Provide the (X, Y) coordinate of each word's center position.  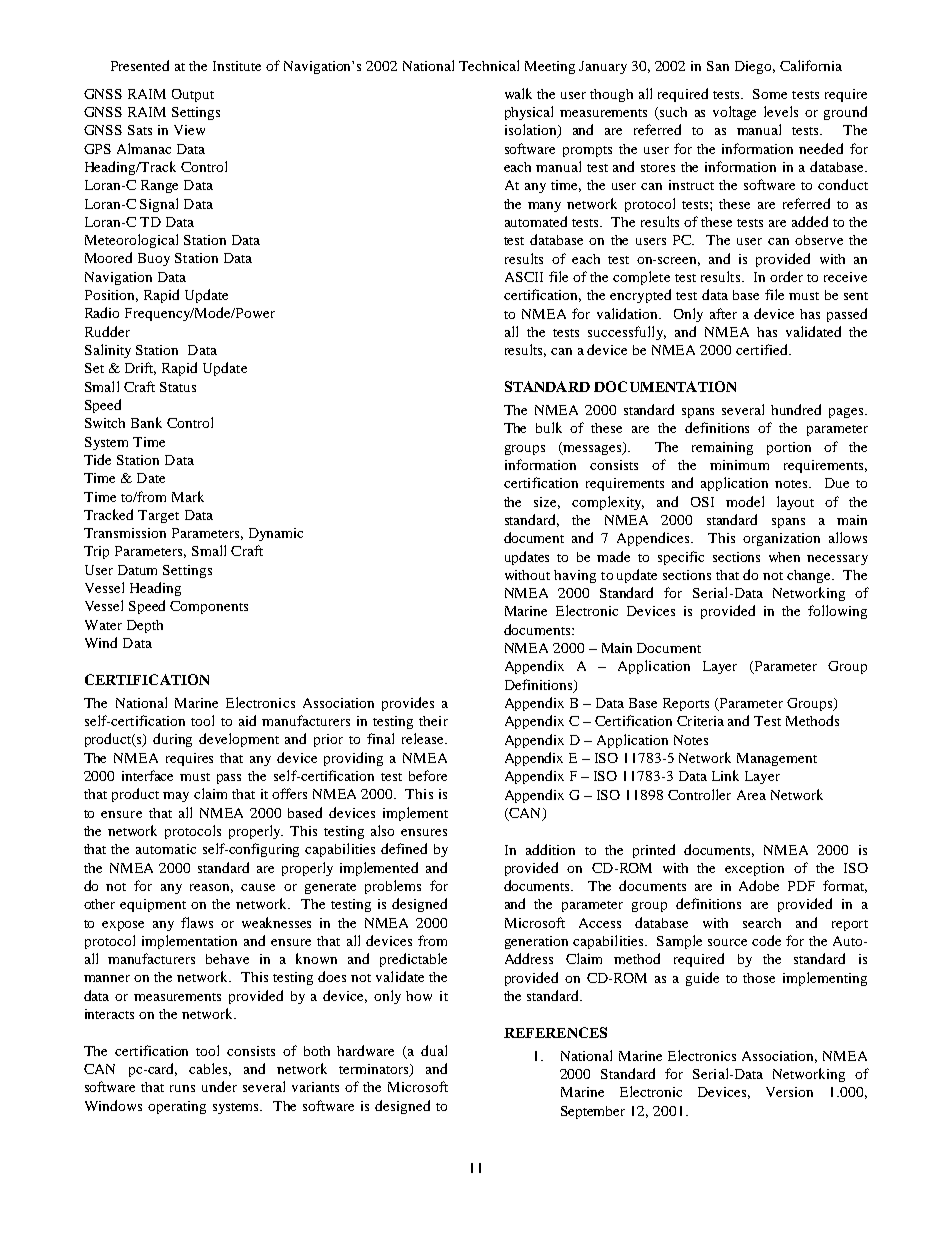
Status (178, 387)
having (575, 576)
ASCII (524, 277)
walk (518, 93)
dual (434, 1050)
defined (404, 848)
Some (770, 94)
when (784, 557)
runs (182, 1088)
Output (193, 95)
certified (763, 349)
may (176, 797)
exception (754, 869)
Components (209, 607)
